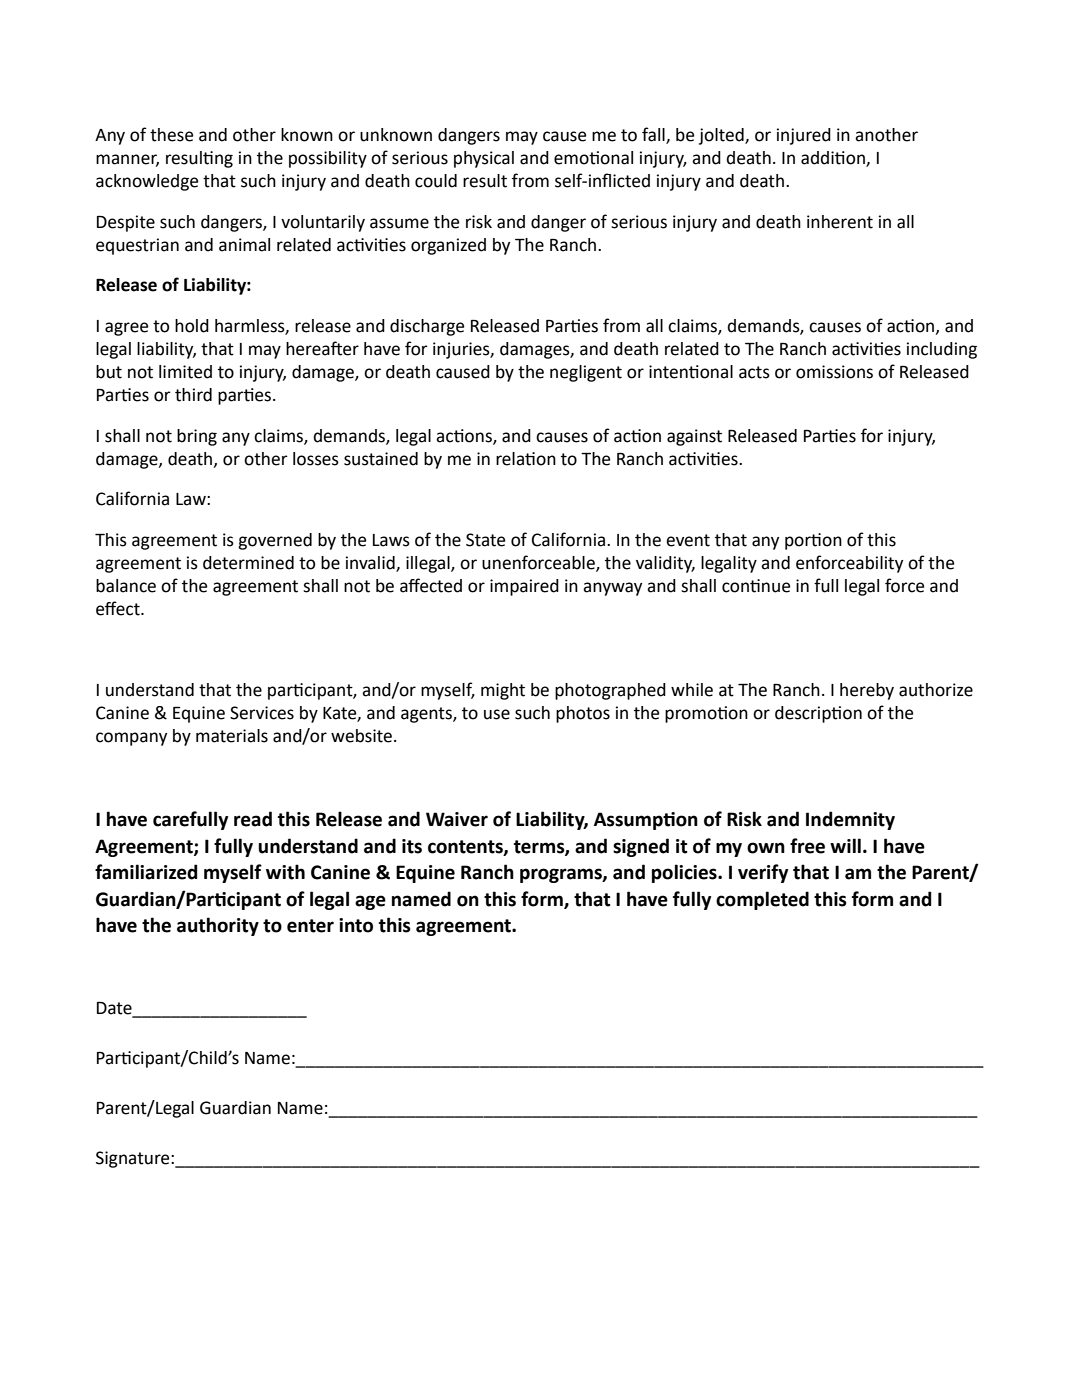 The height and width of the screenshot is (1400, 1082). What do you see at coordinates (192, 326) in the screenshot?
I see `hold` at bounding box center [192, 326].
